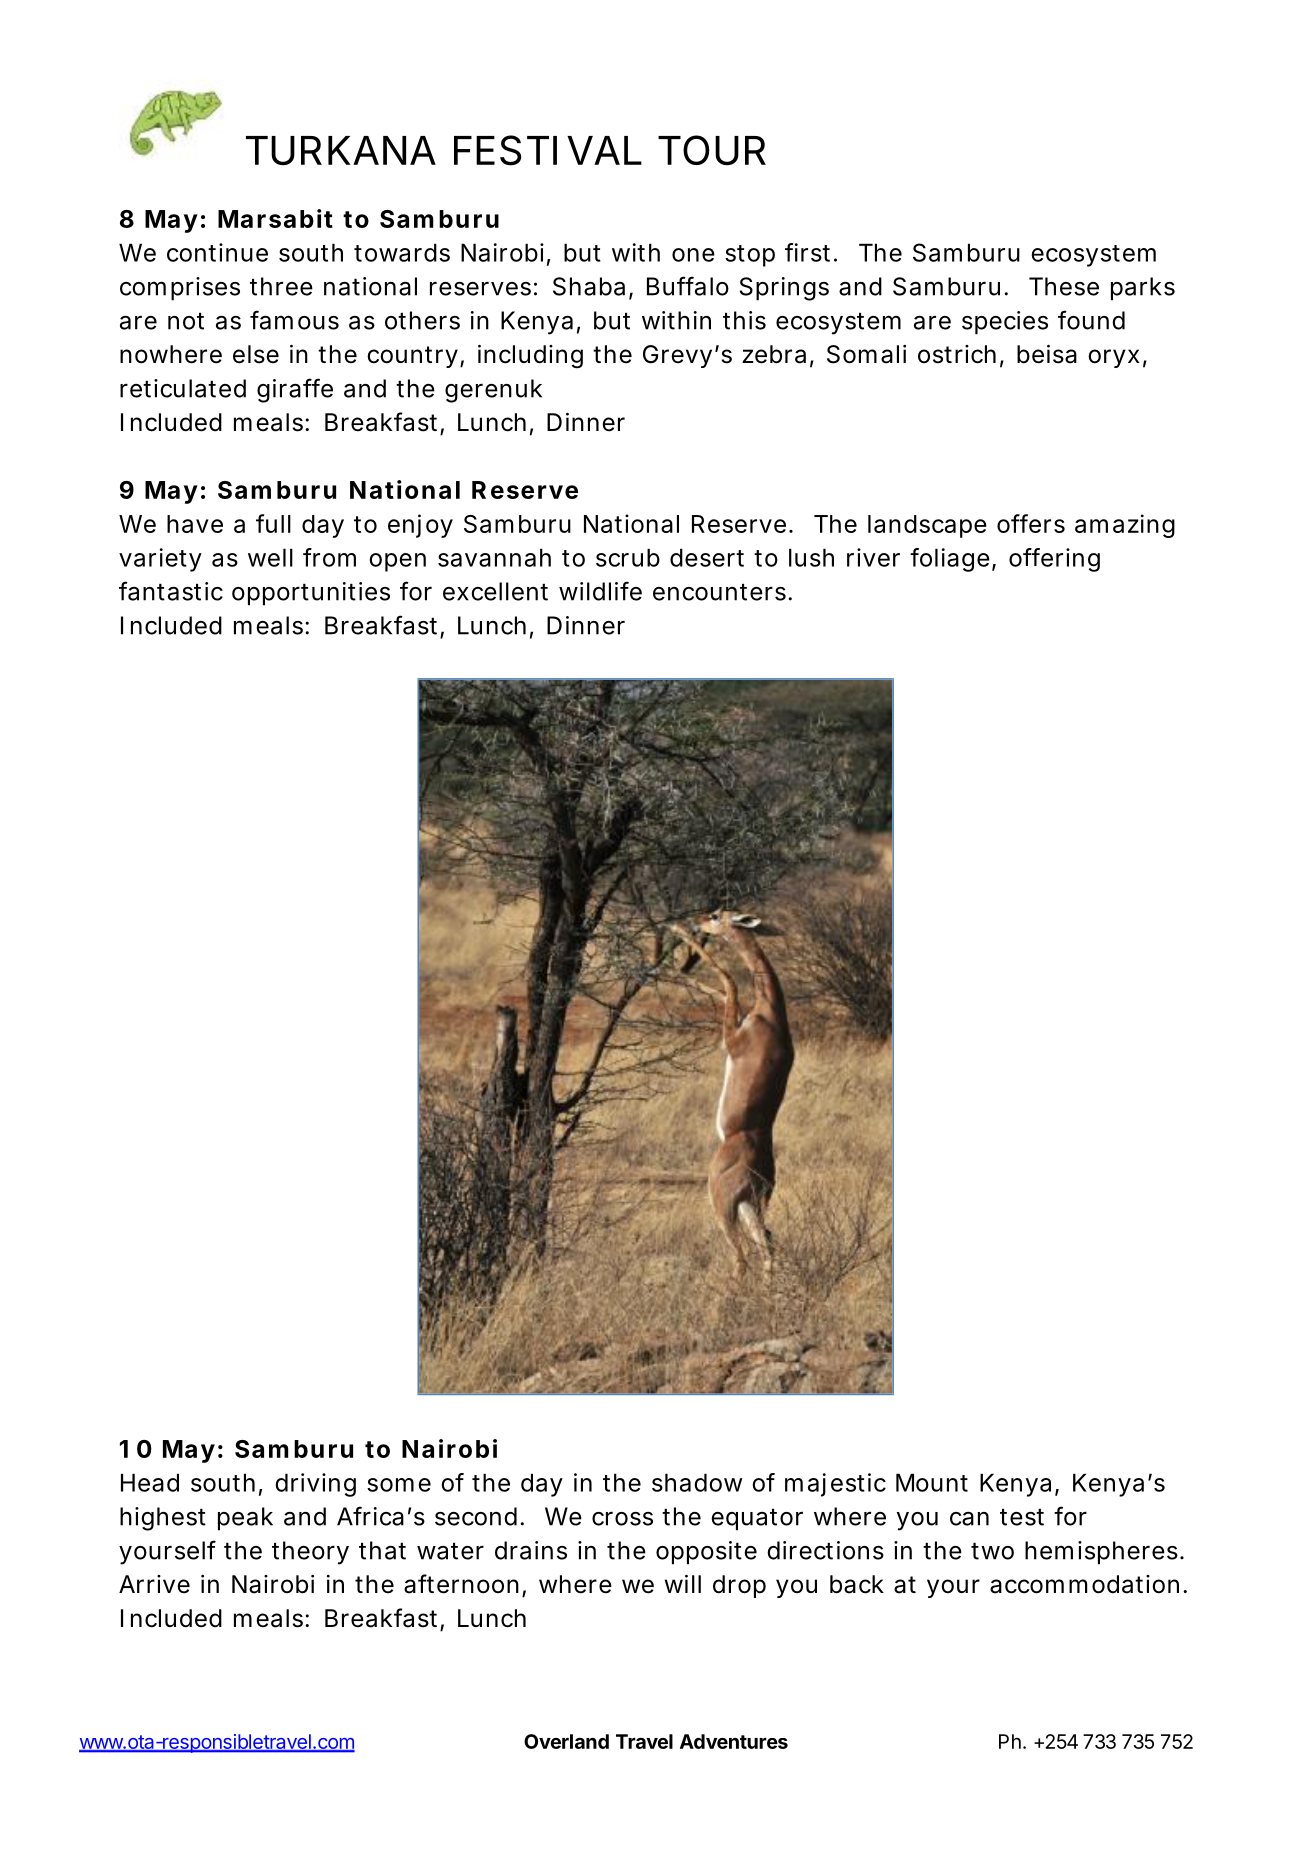 Image resolution: width=1311 pixels, height=1856 pixels. Describe the element at coordinates (495, 591) in the screenshot. I see `excellent` at that location.
